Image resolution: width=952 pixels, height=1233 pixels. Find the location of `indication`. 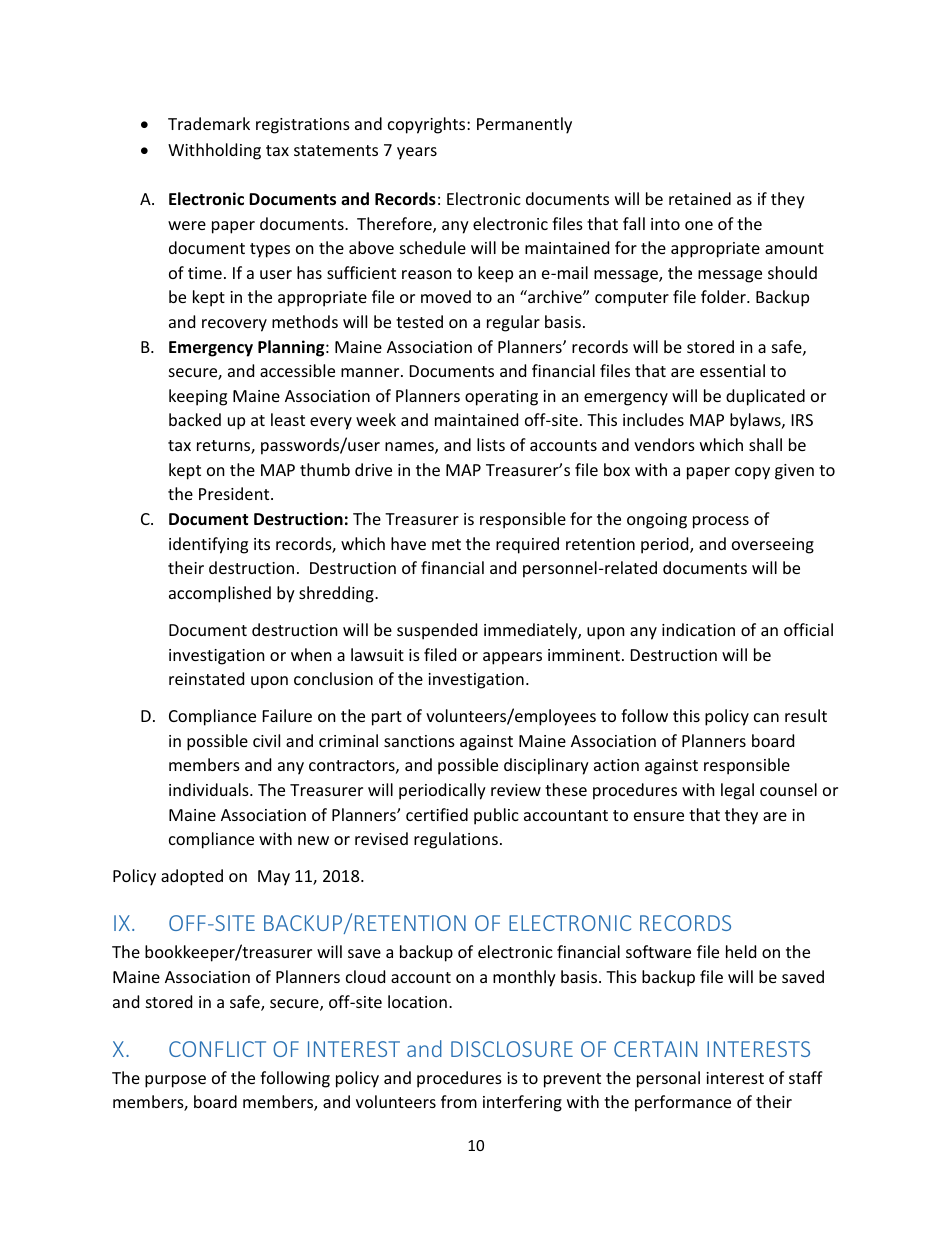

indication is located at coordinates (698, 629).
